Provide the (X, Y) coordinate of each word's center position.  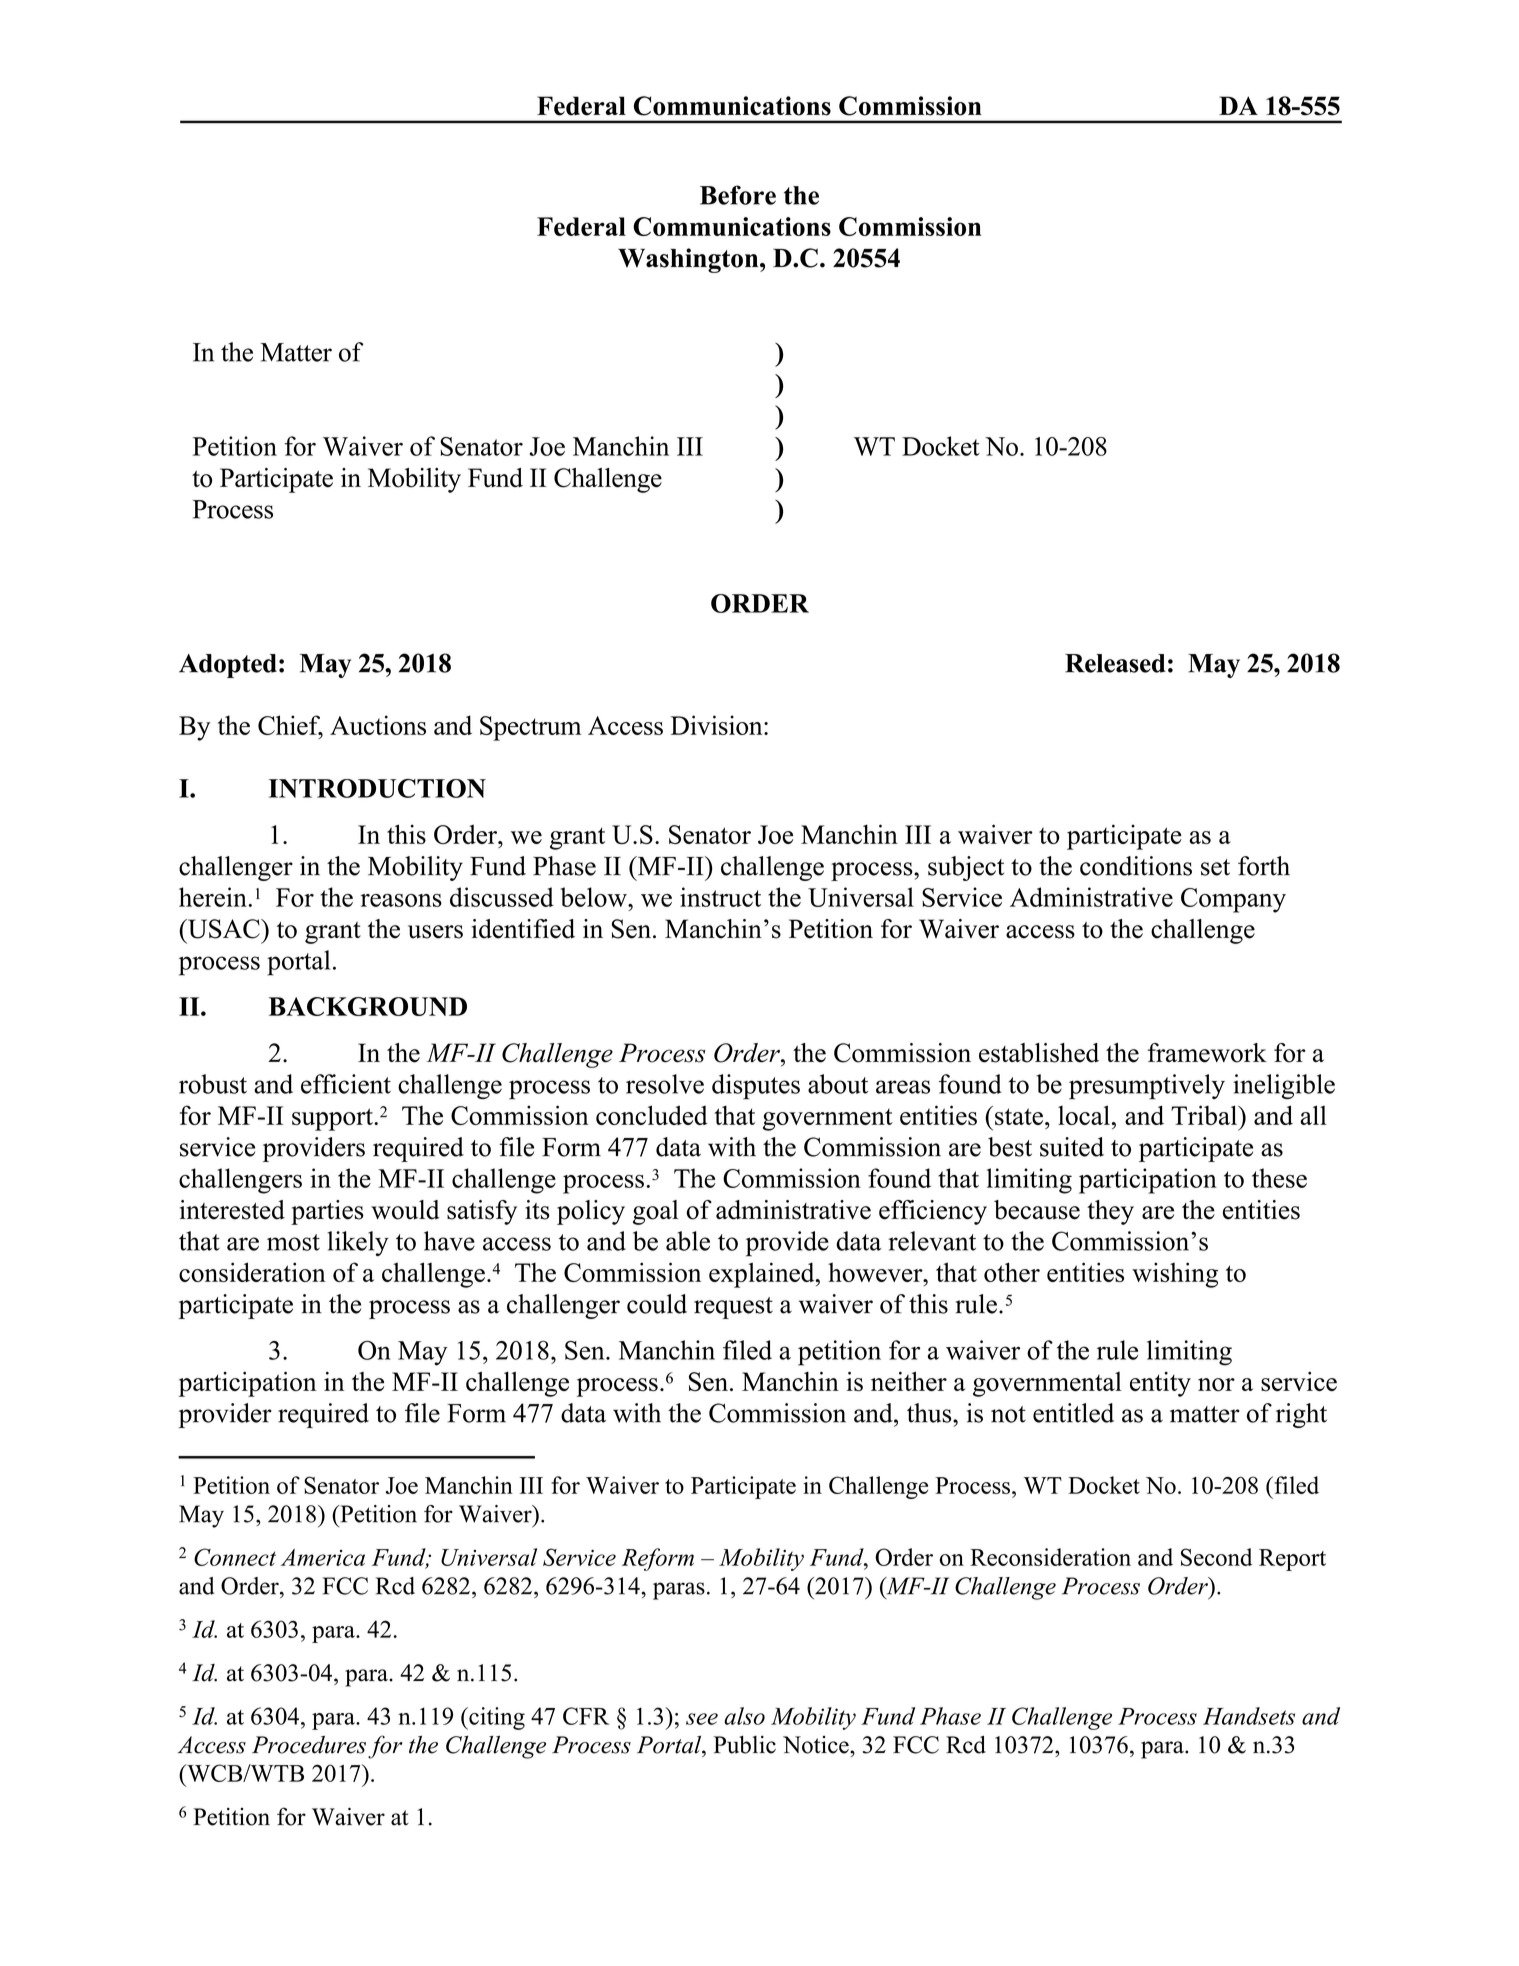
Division (718, 725)
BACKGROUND (368, 1006)
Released (1115, 663)
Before (738, 195)
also (744, 1716)
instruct (720, 897)
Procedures (309, 1745)
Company (1233, 900)
